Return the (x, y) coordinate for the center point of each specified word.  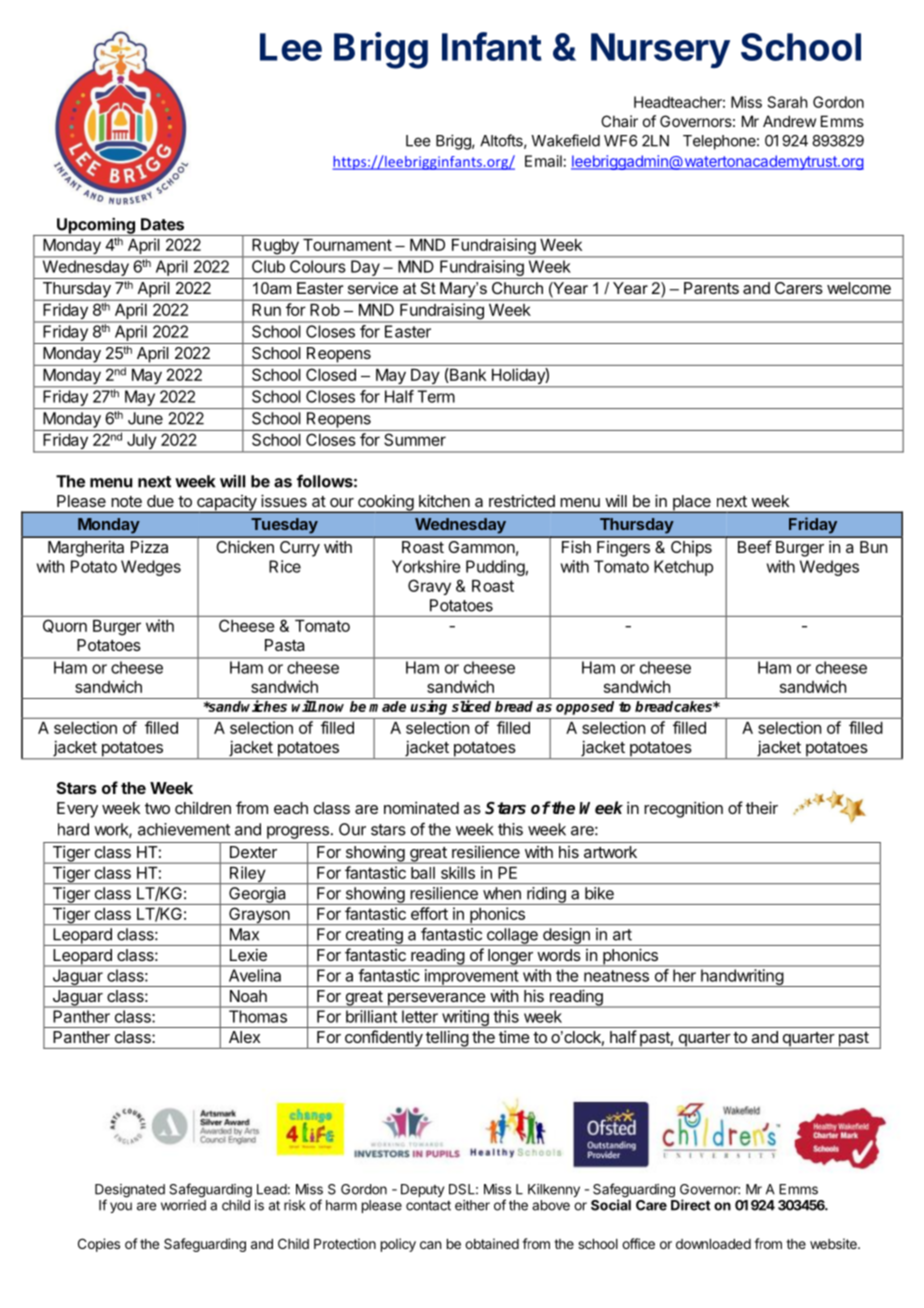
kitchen (444, 500)
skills (458, 872)
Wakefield (565, 140)
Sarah (788, 102)
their (762, 807)
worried (183, 1205)
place (691, 504)
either (472, 1205)
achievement (184, 829)
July (141, 443)
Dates (162, 224)
